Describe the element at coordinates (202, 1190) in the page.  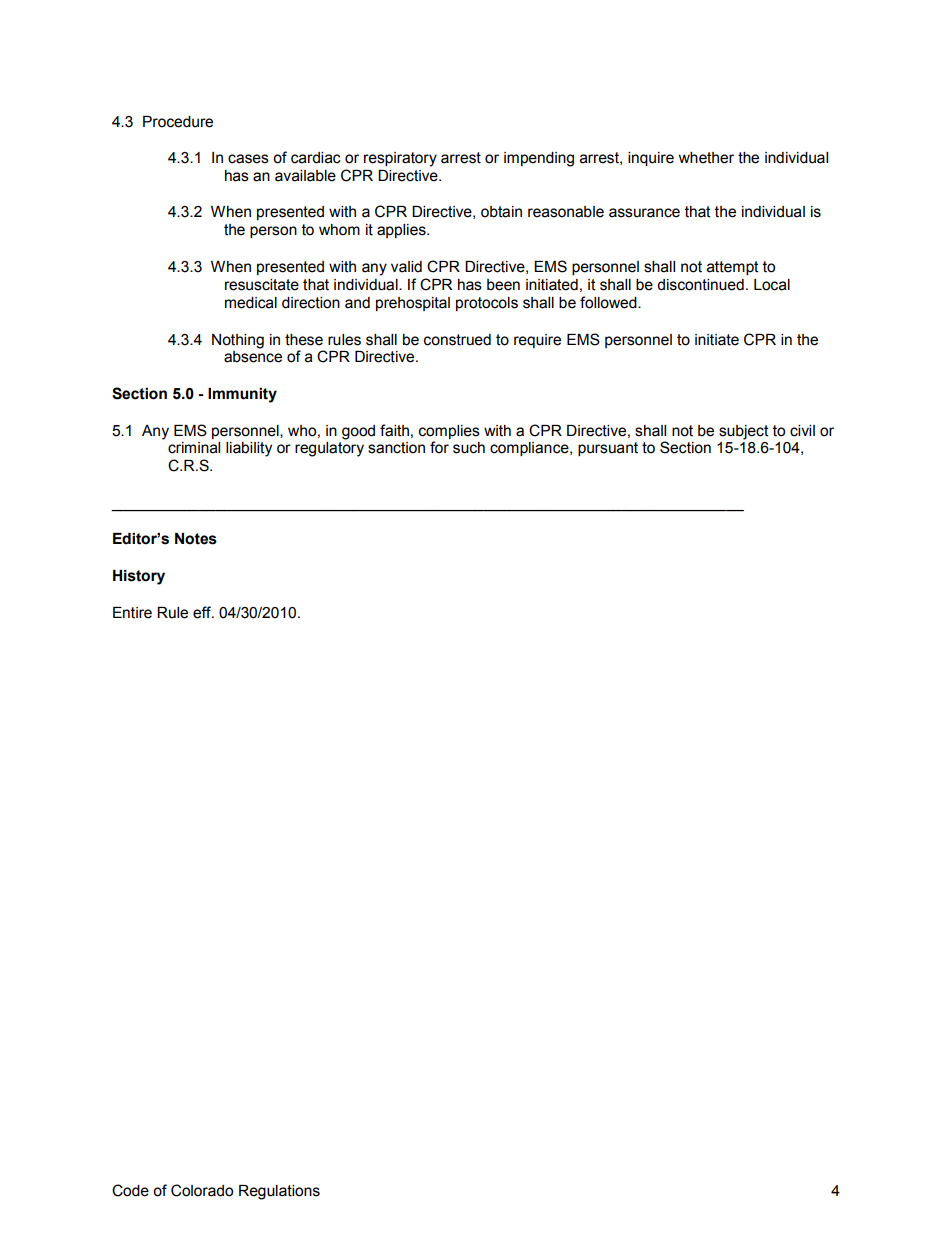
I see `Colorado` at that location.
